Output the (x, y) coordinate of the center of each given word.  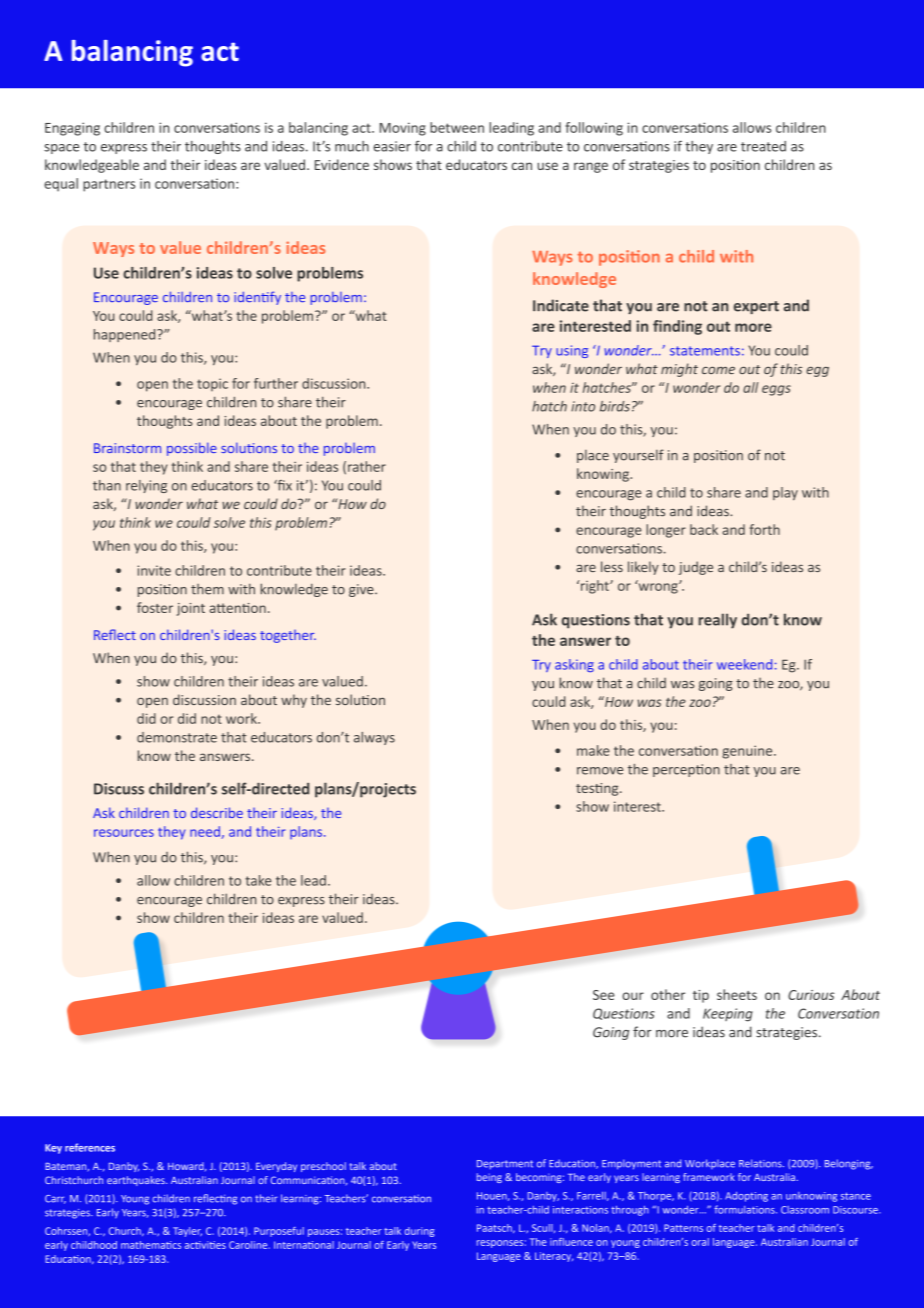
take (258, 880)
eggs (776, 390)
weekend (744, 664)
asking (574, 665)
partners (109, 185)
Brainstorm (127, 448)
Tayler (187, 1232)
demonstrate (177, 737)
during (419, 1232)
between (457, 127)
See (604, 995)
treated (763, 146)
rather (367, 466)
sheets (737, 994)
